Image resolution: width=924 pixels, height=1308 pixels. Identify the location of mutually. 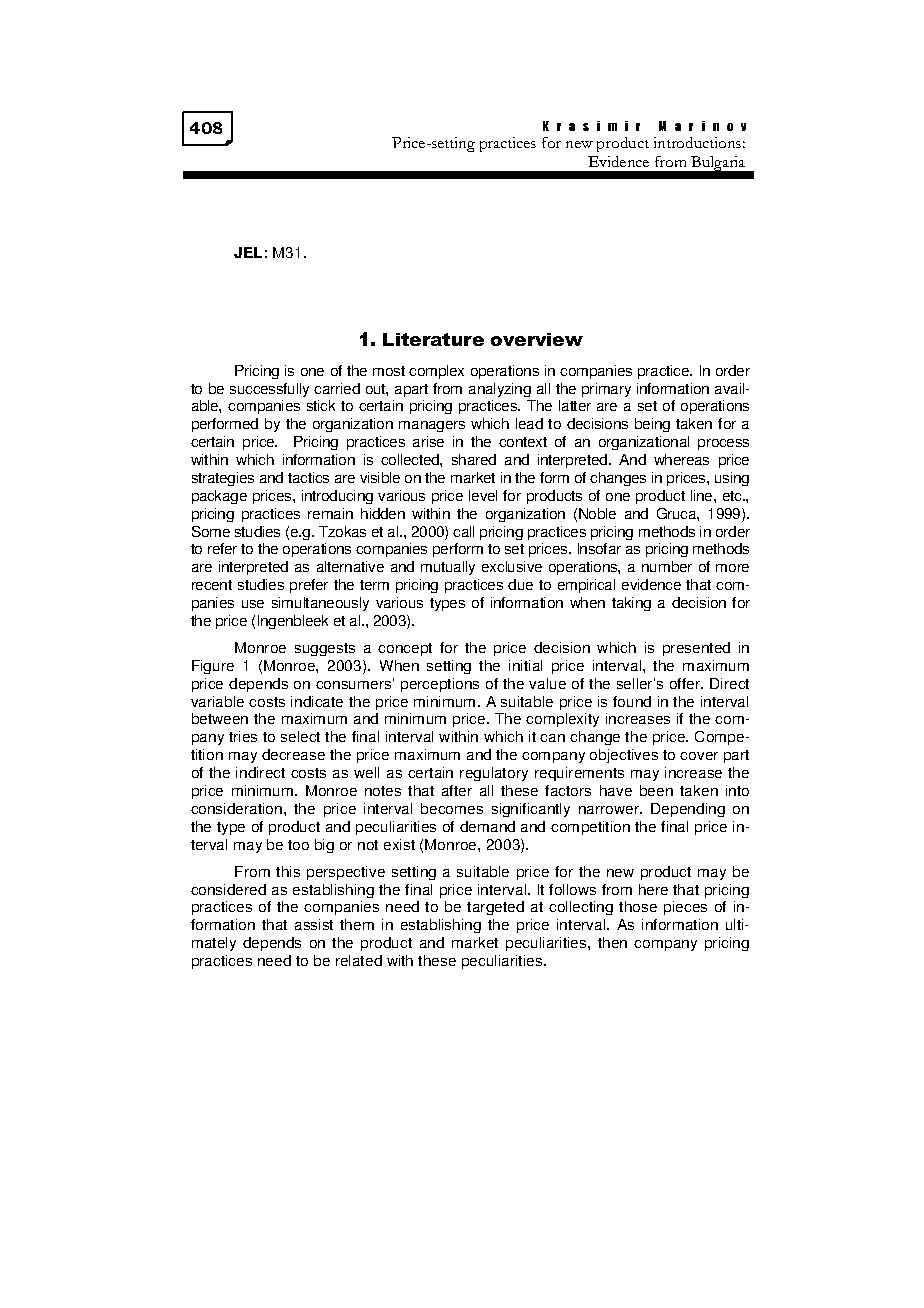
(448, 568).
